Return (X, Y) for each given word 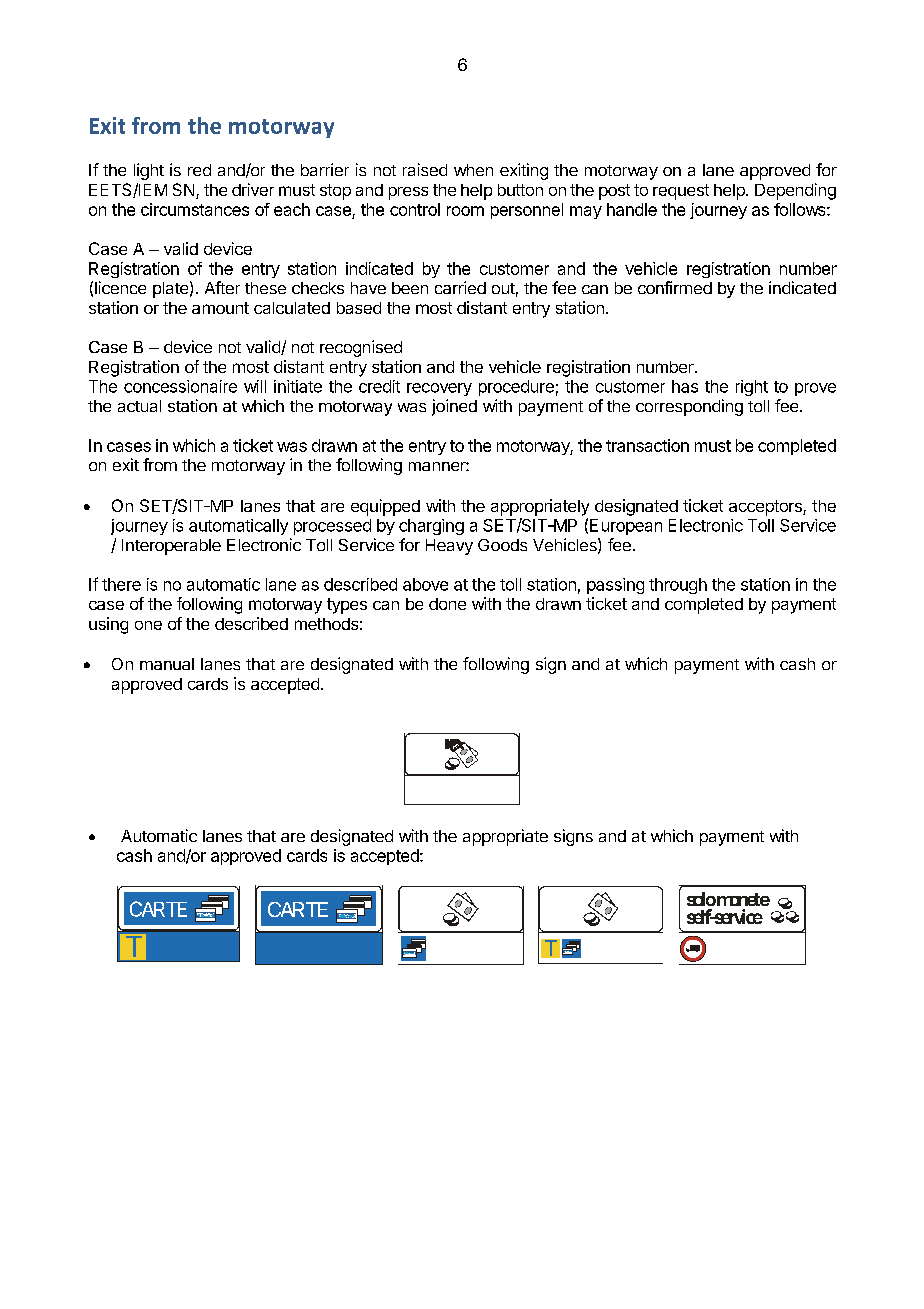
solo (701, 899)
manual (167, 664)
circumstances (195, 209)
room (465, 211)
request (681, 192)
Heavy (449, 547)
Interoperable (171, 547)
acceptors (766, 508)
